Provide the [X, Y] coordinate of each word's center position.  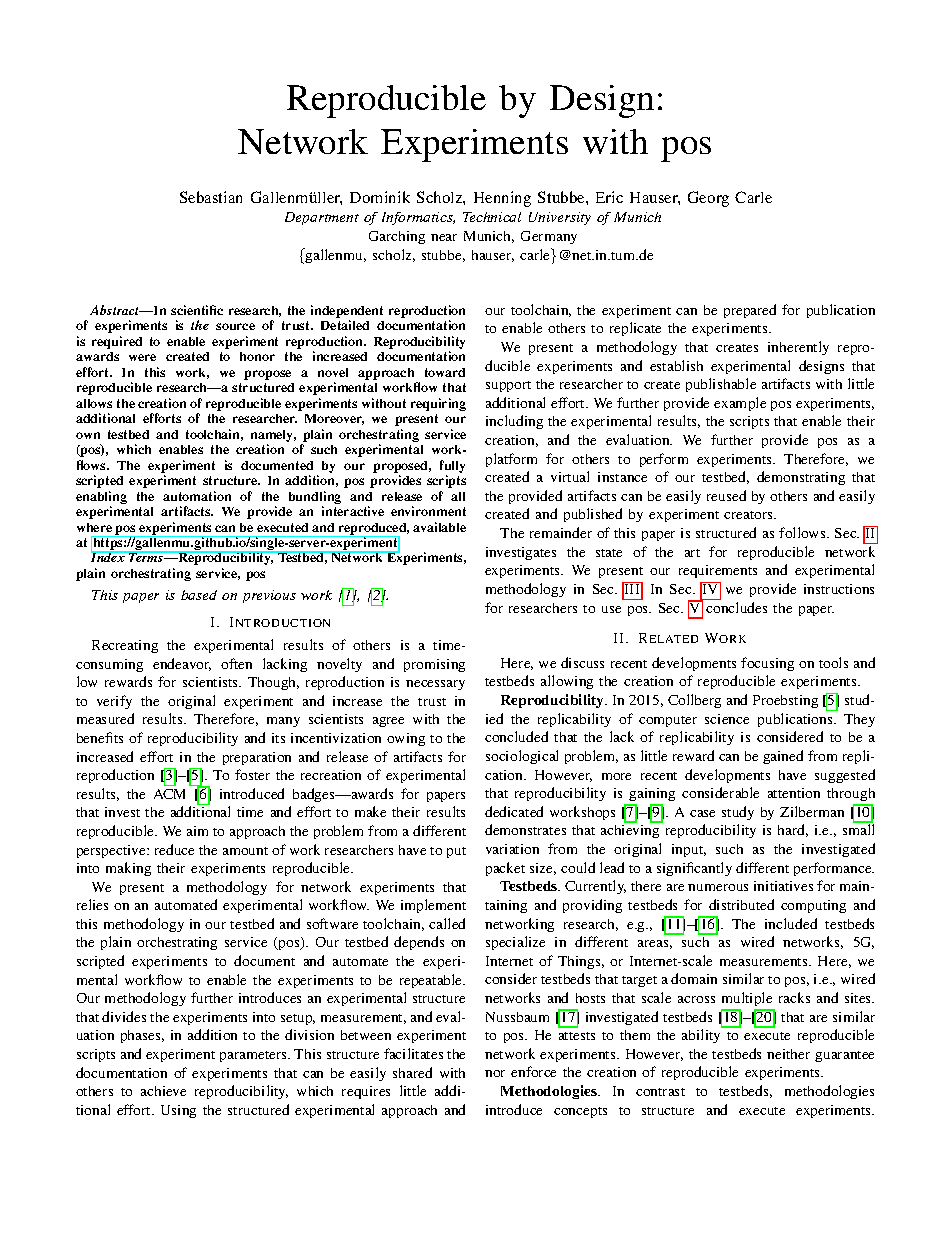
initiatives [783, 886]
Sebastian [211, 197]
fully [452, 466]
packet [505, 869]
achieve [163, 1091]
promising [434, 665]
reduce [174, 849]
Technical [492, 217]
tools [833, 662]
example [740, 404]
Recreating [125, 646]
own [88, 435]
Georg [708, 199]
